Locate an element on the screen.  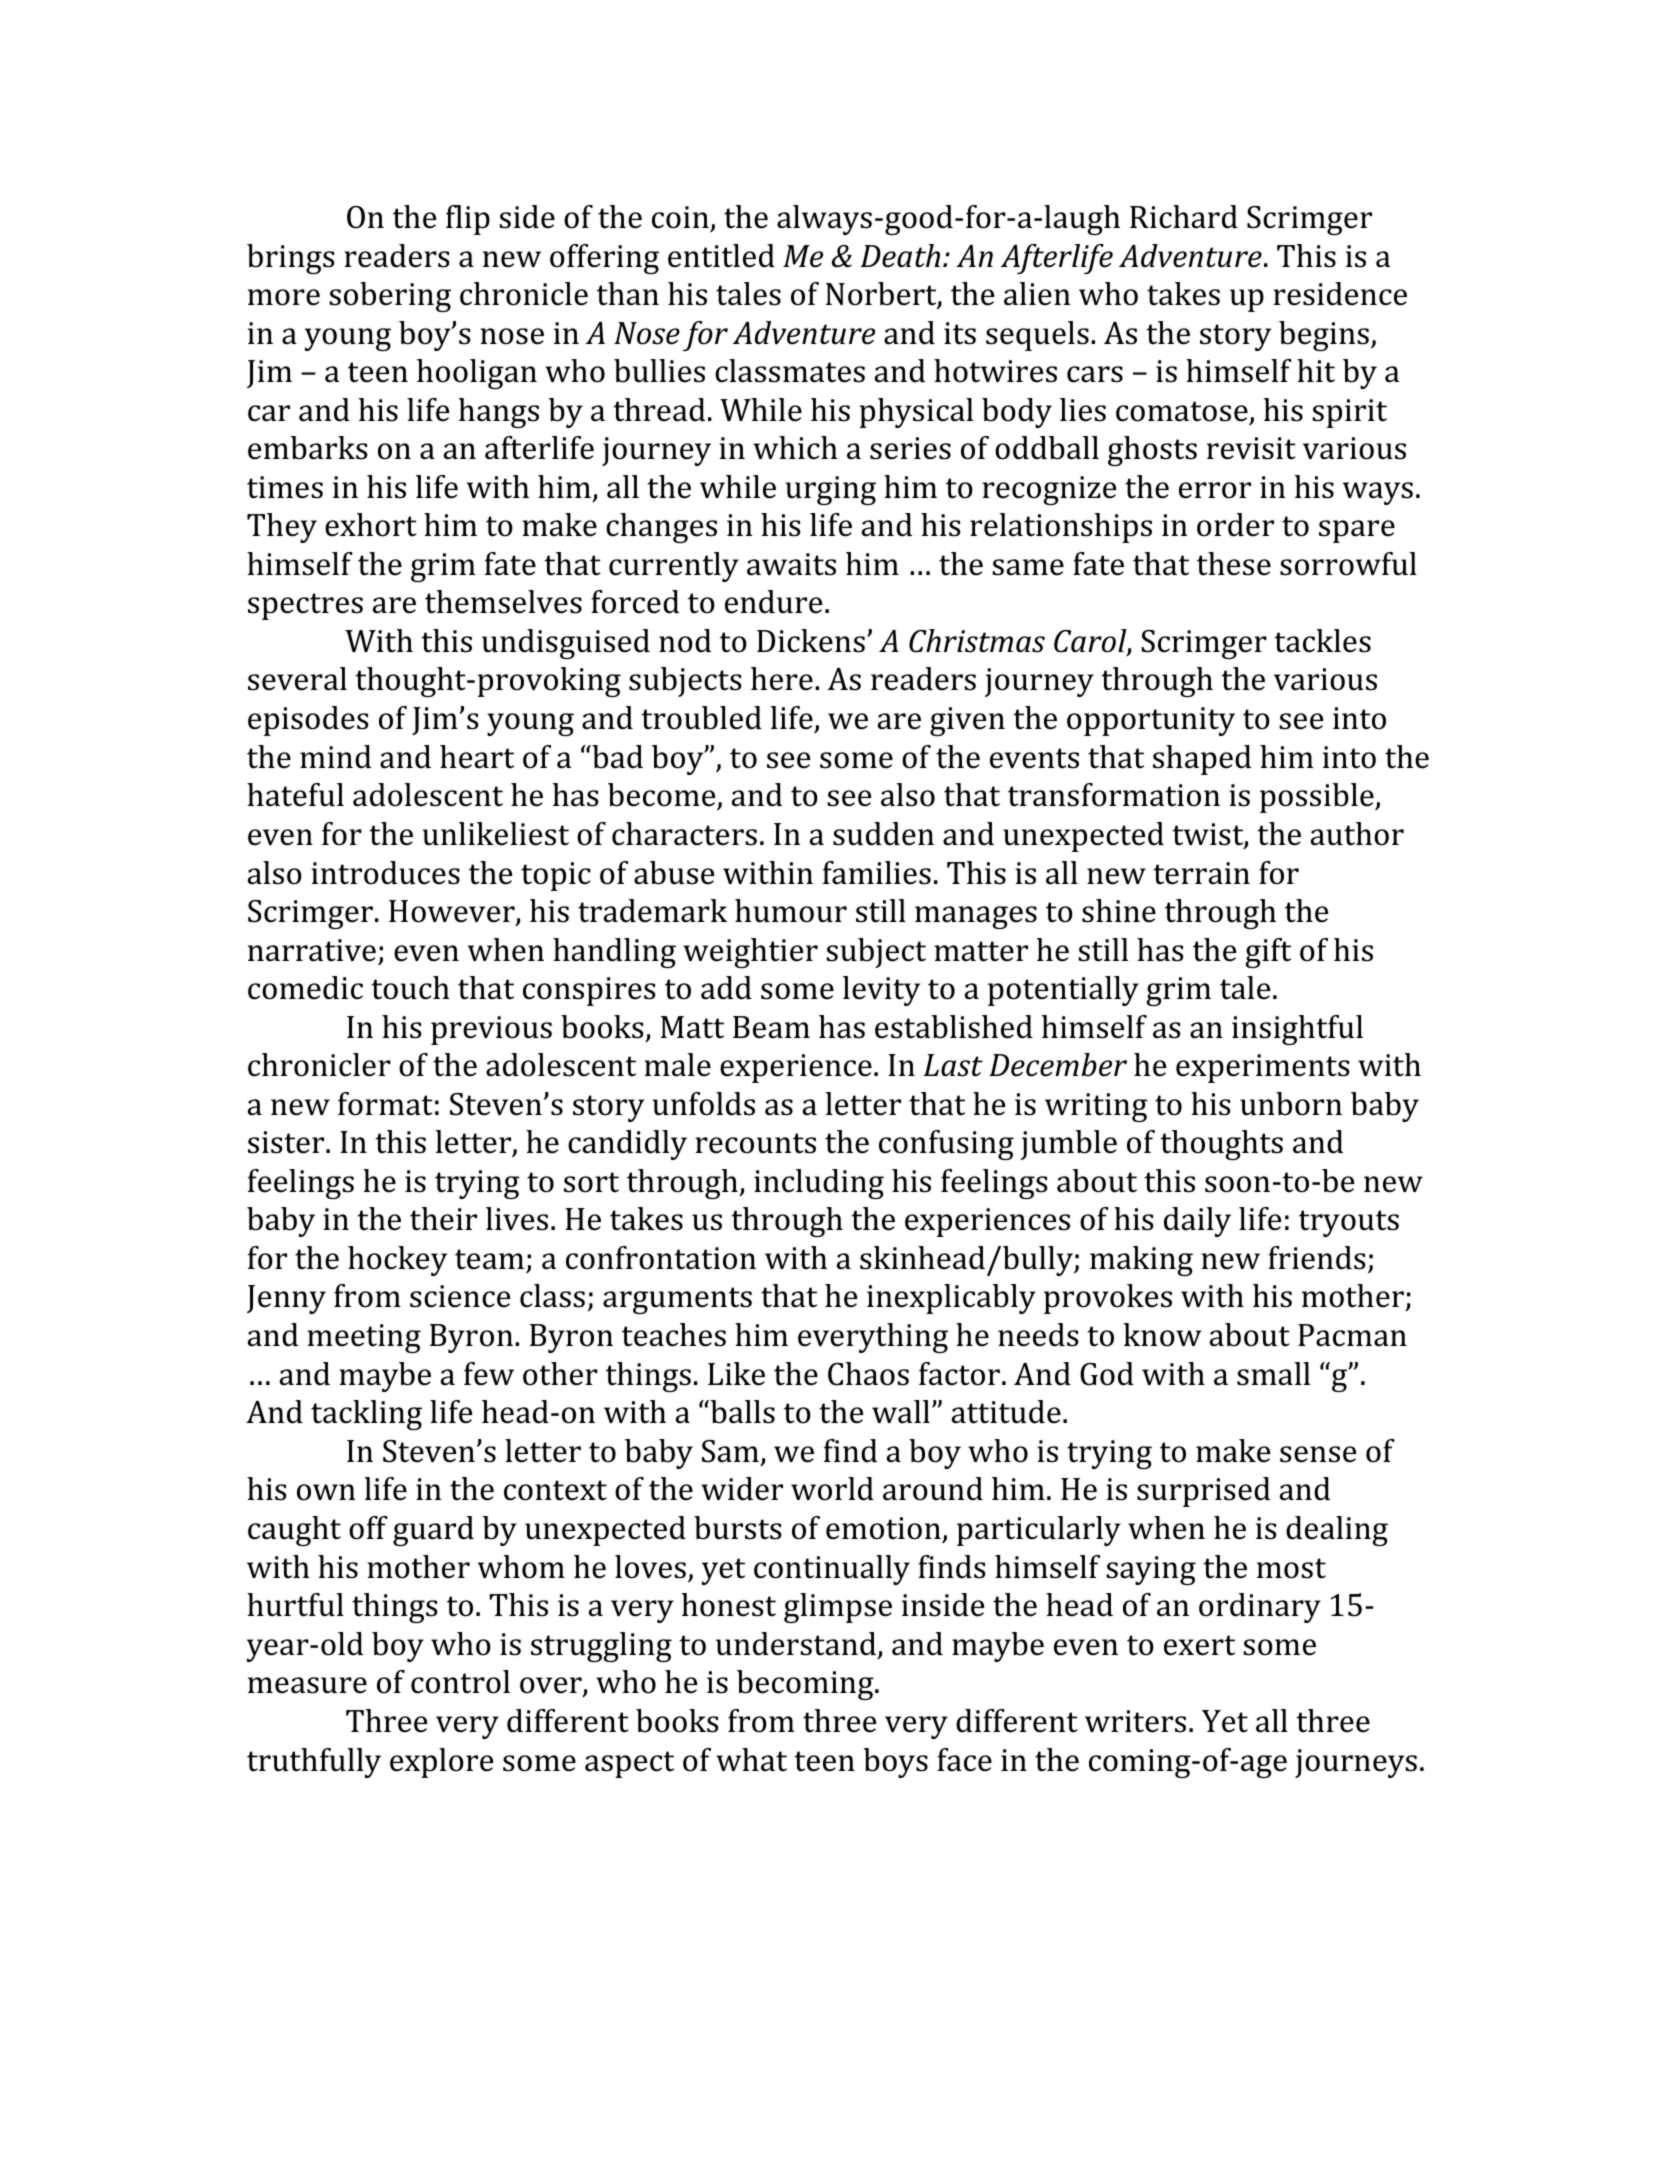
Death is located at coordinates (900, 256).
